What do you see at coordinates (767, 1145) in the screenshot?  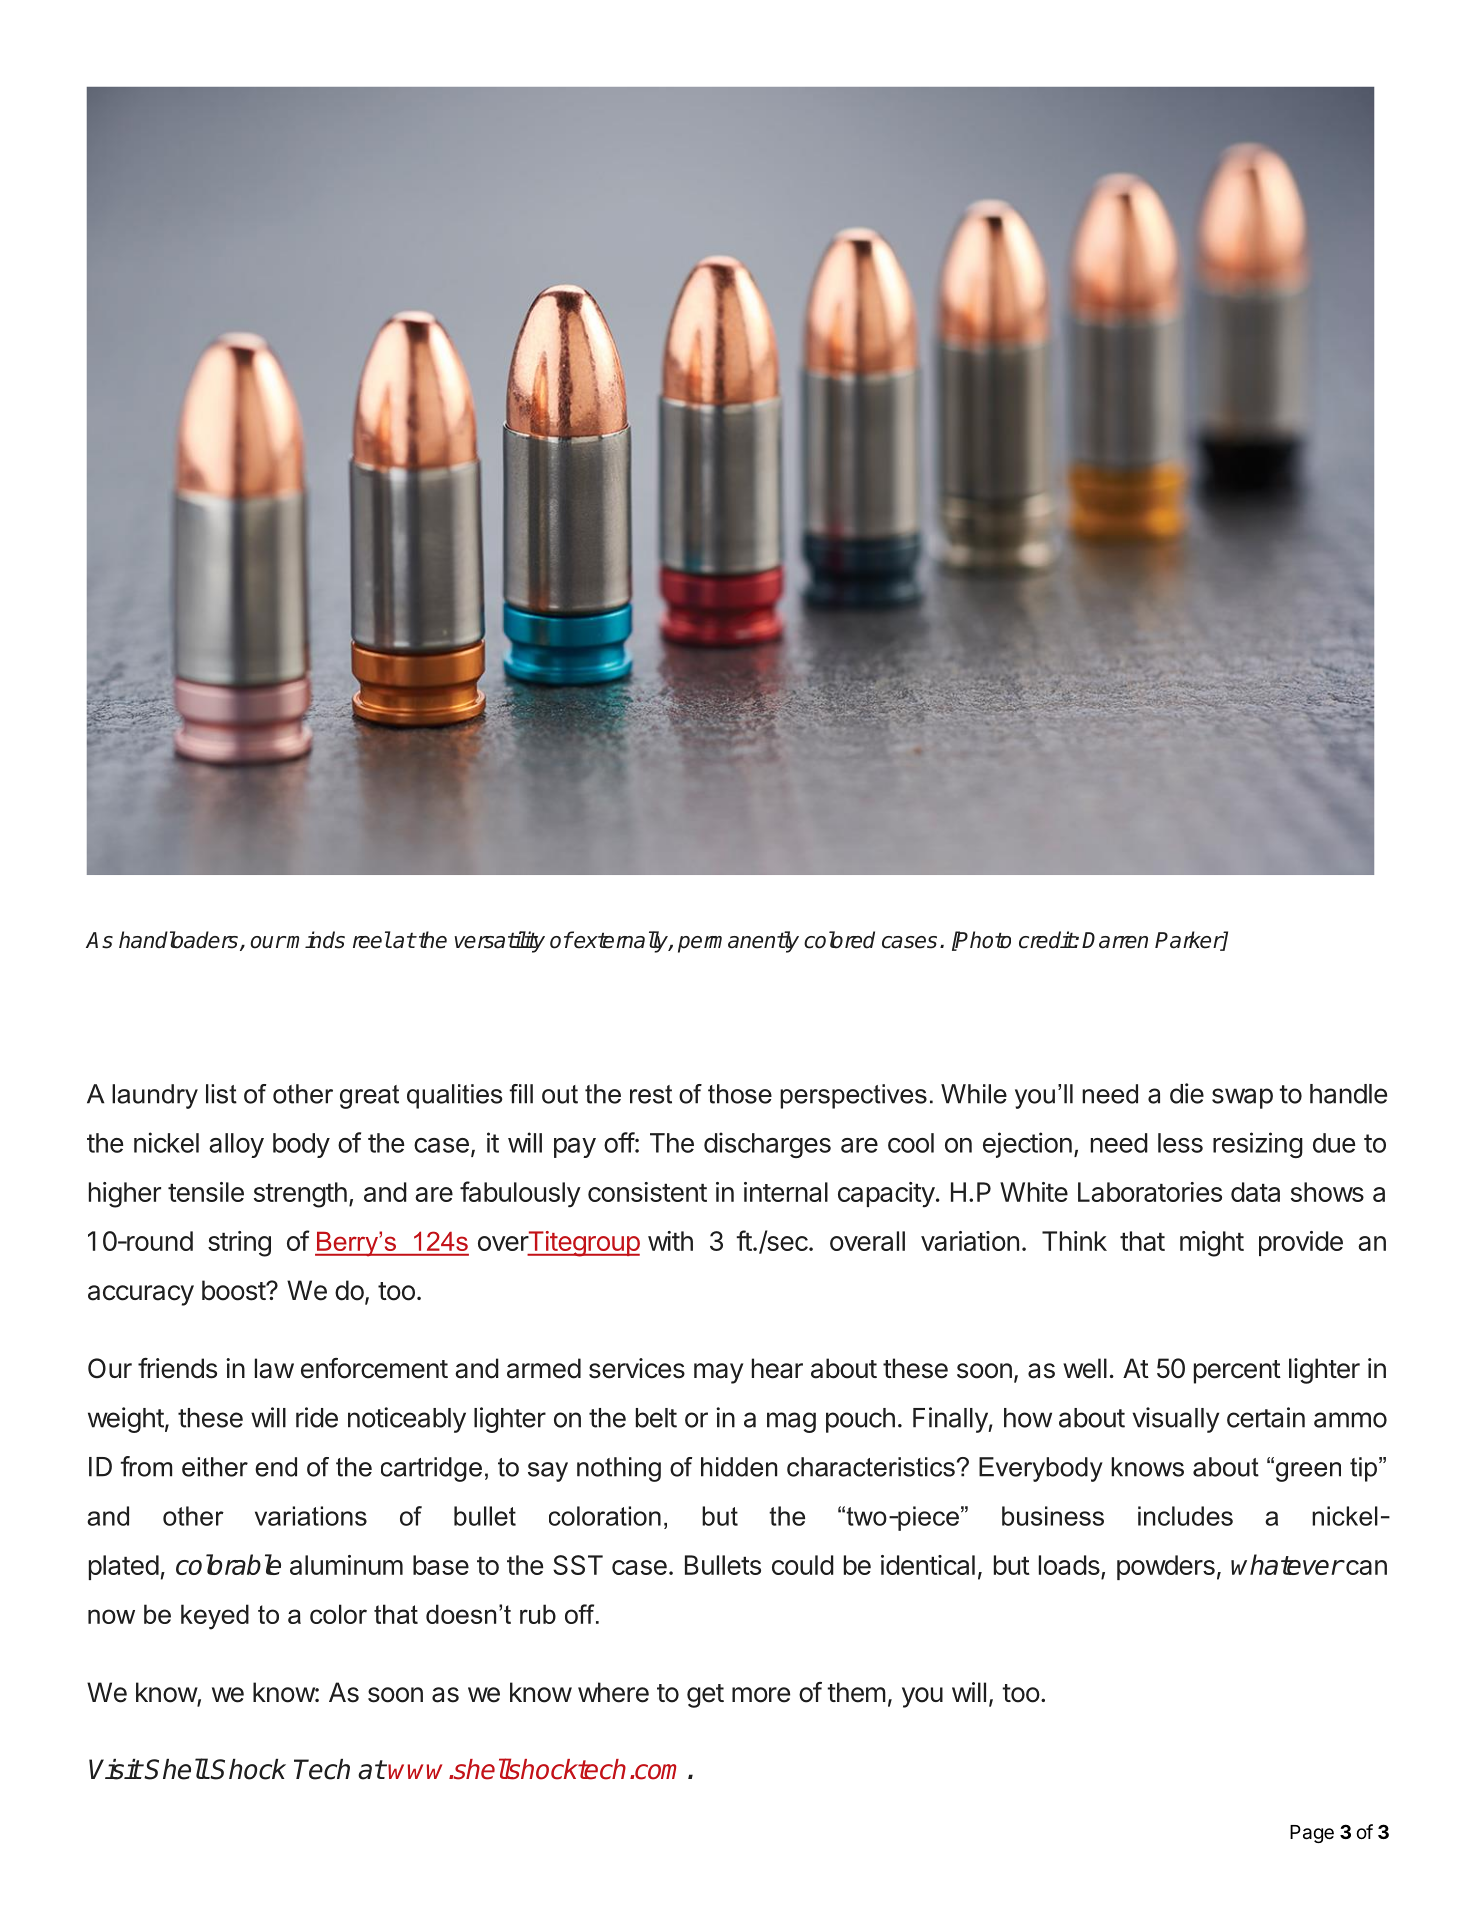 I see `discharges` at bounding box center [767, 1145].
